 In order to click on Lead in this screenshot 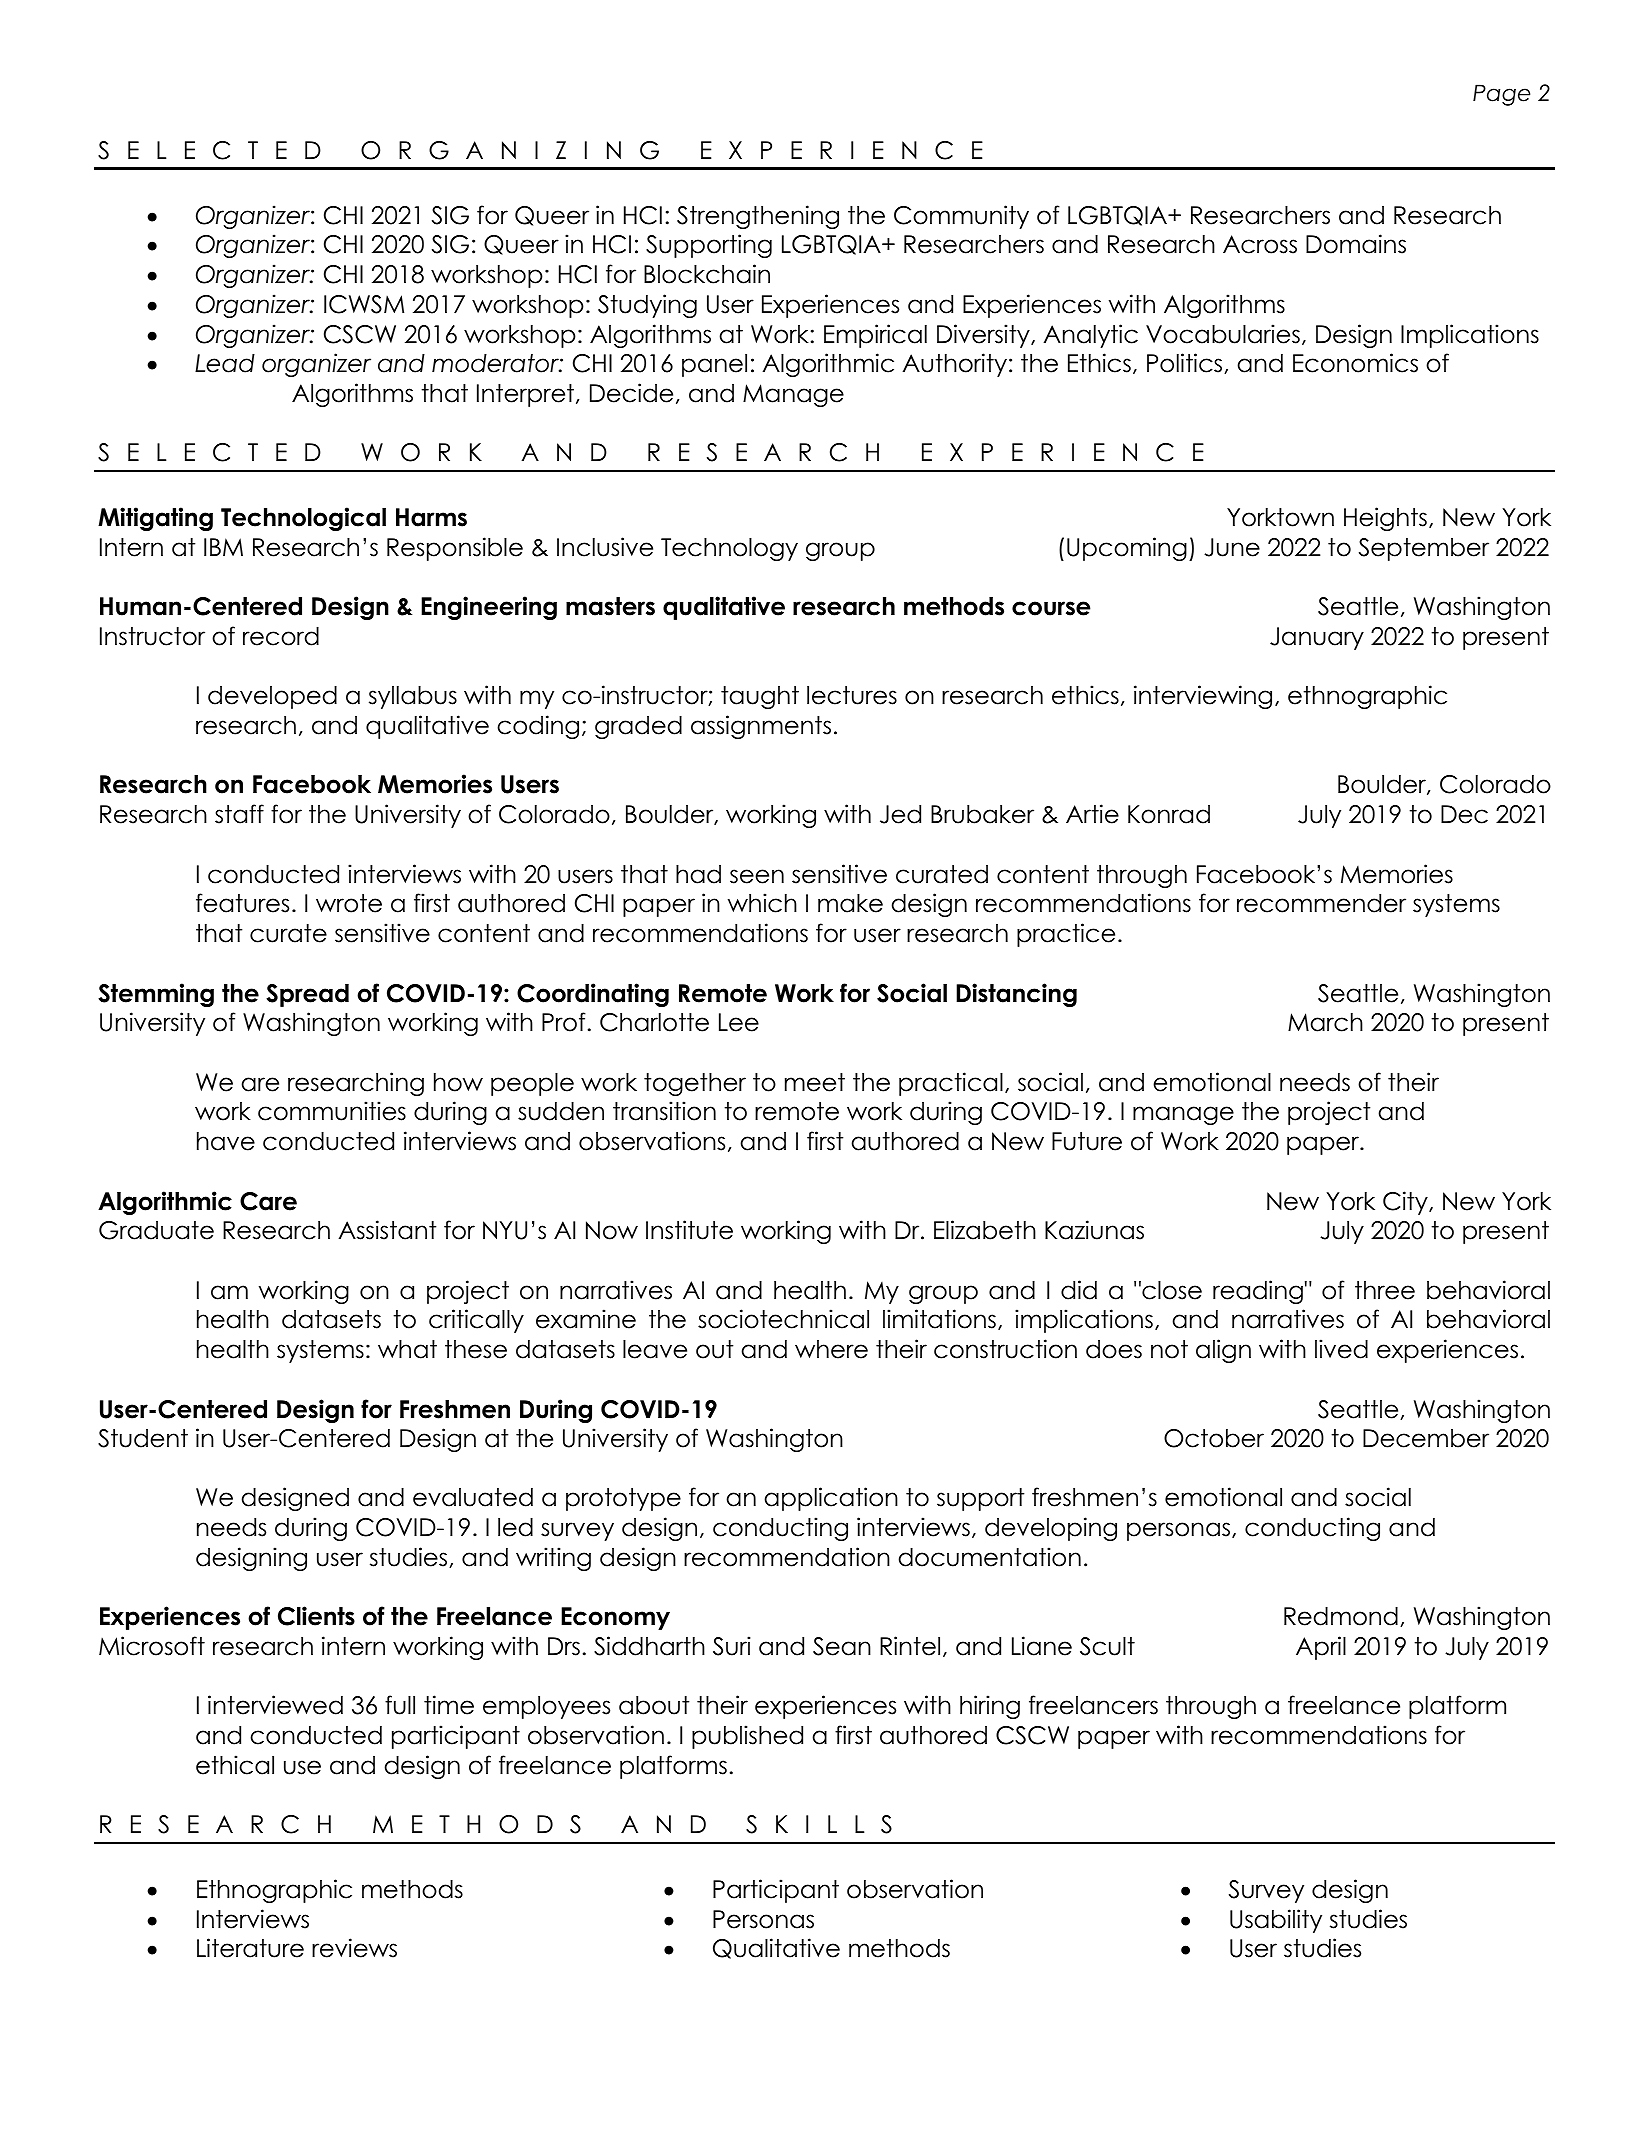, I will do `click(225, 363)`.
